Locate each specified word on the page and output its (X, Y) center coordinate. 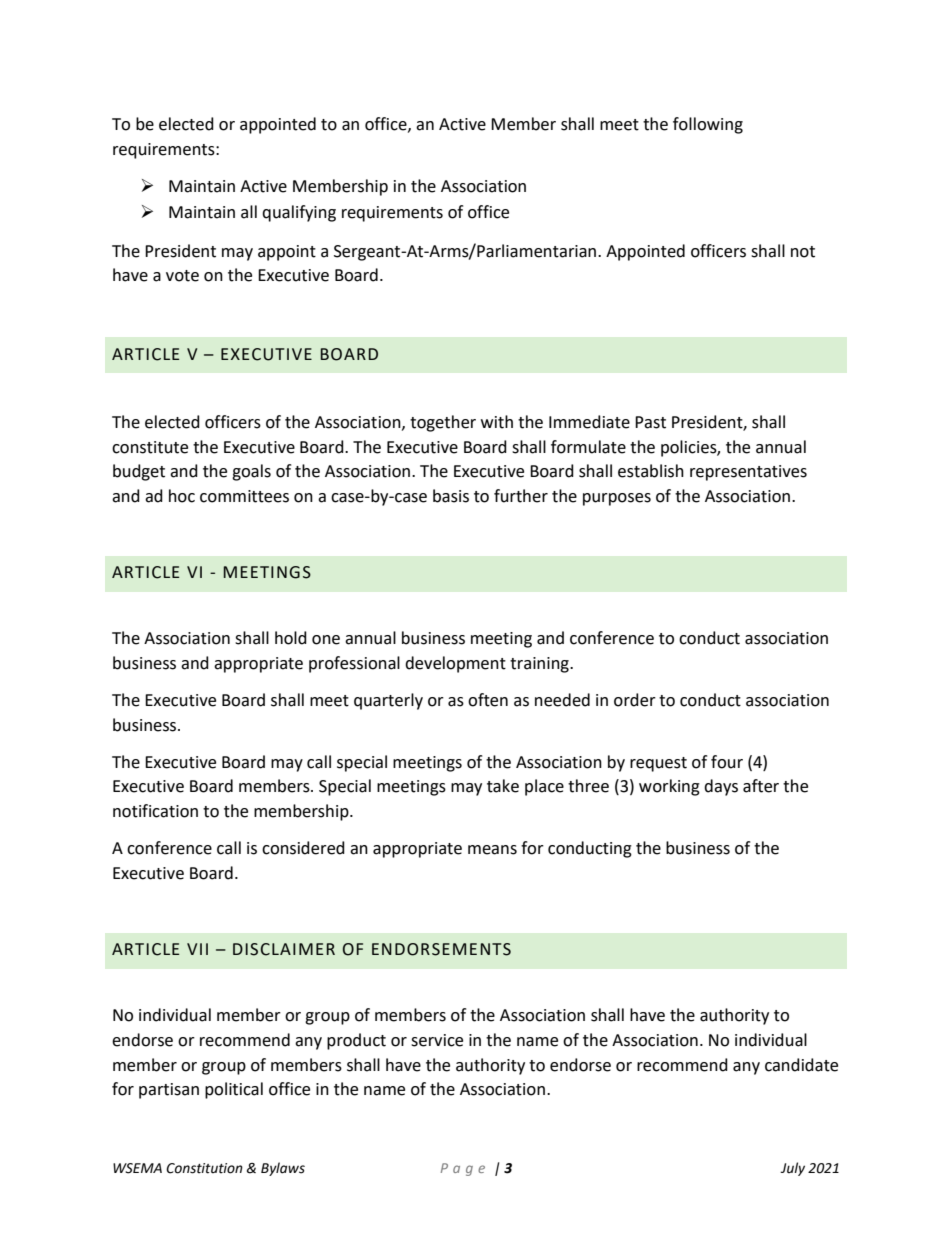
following (708, 125)
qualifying (299, 213)
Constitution (204, 1168)
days (721, 787)
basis (451, 496)
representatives (748, 473)
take (503, 786)
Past (650, 422)
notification (155, 811)
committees (244, 496)
